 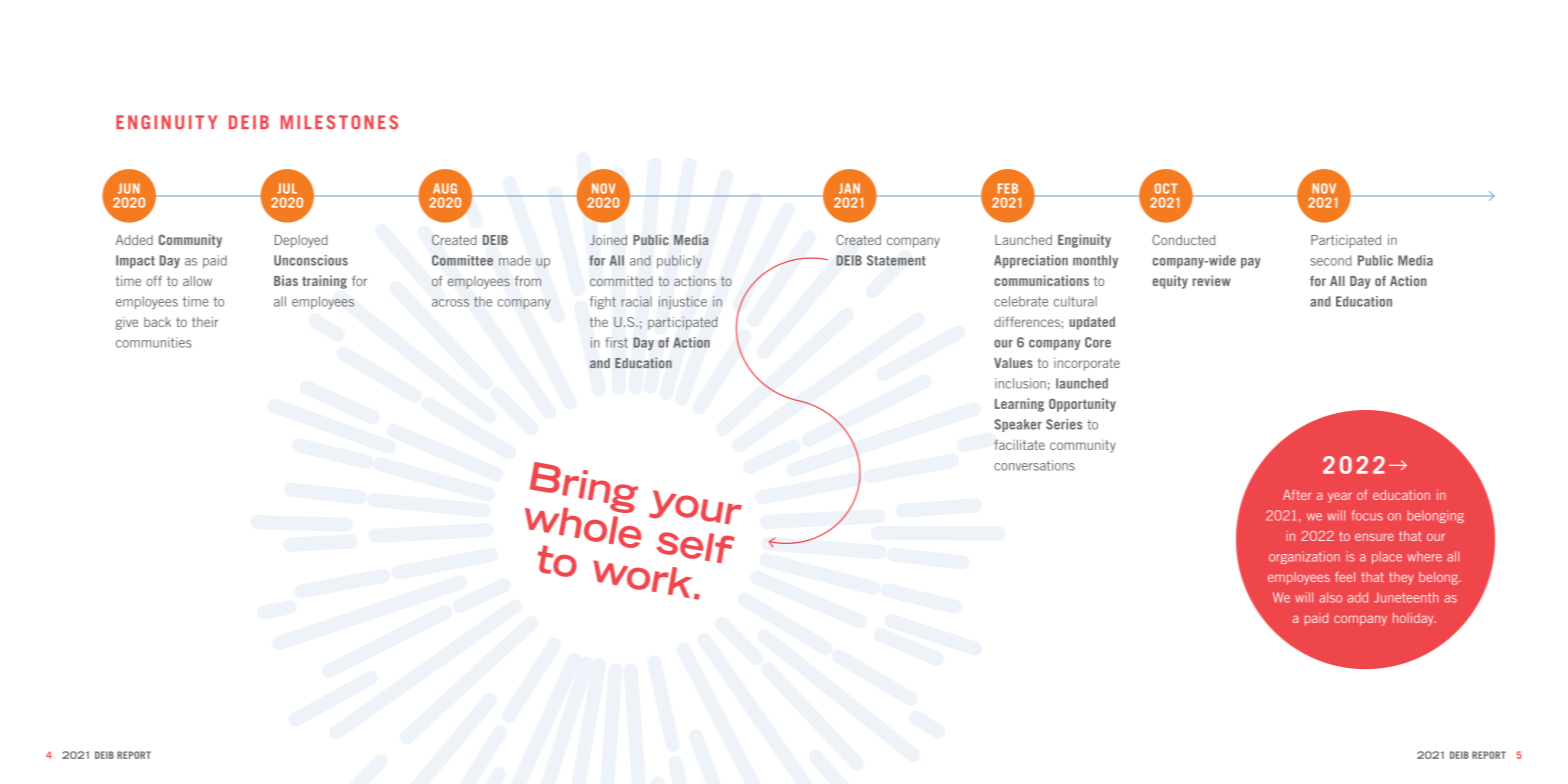 What do you see at coordinates (1212, 280) in the screenshot?
I see `review` at bounding box center [1212, 280].
